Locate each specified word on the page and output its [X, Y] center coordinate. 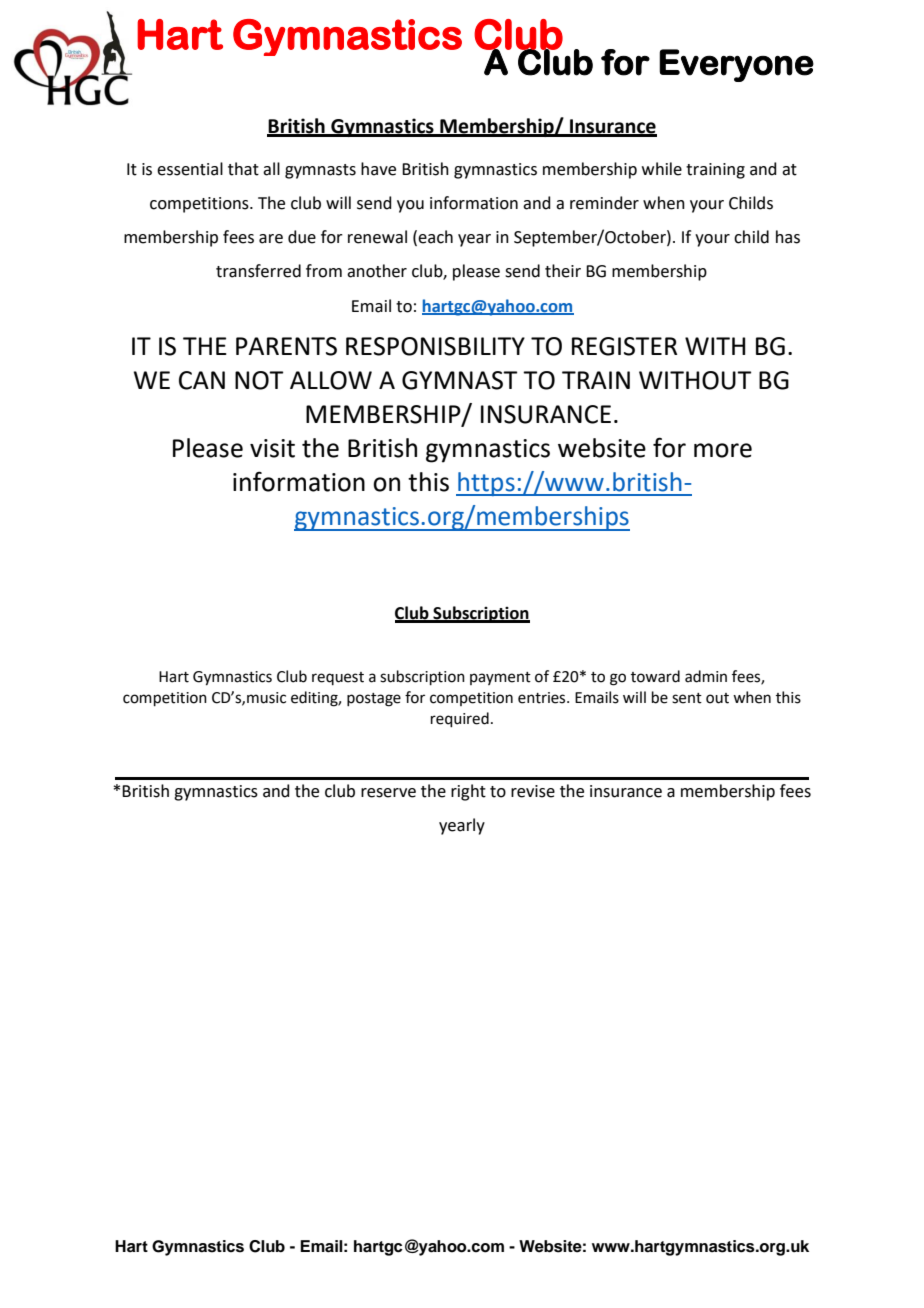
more [723, 450]
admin [706, 676]
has [788, 237]
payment [500, 678]
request [338, 678]
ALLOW [331, 380]
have [378, 169]
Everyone [736, 65]
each [435, 237]
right [468, 792]
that [243, 169]
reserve [388, 793]
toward [655, 676]
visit [272, 448]
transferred [258, 271]
